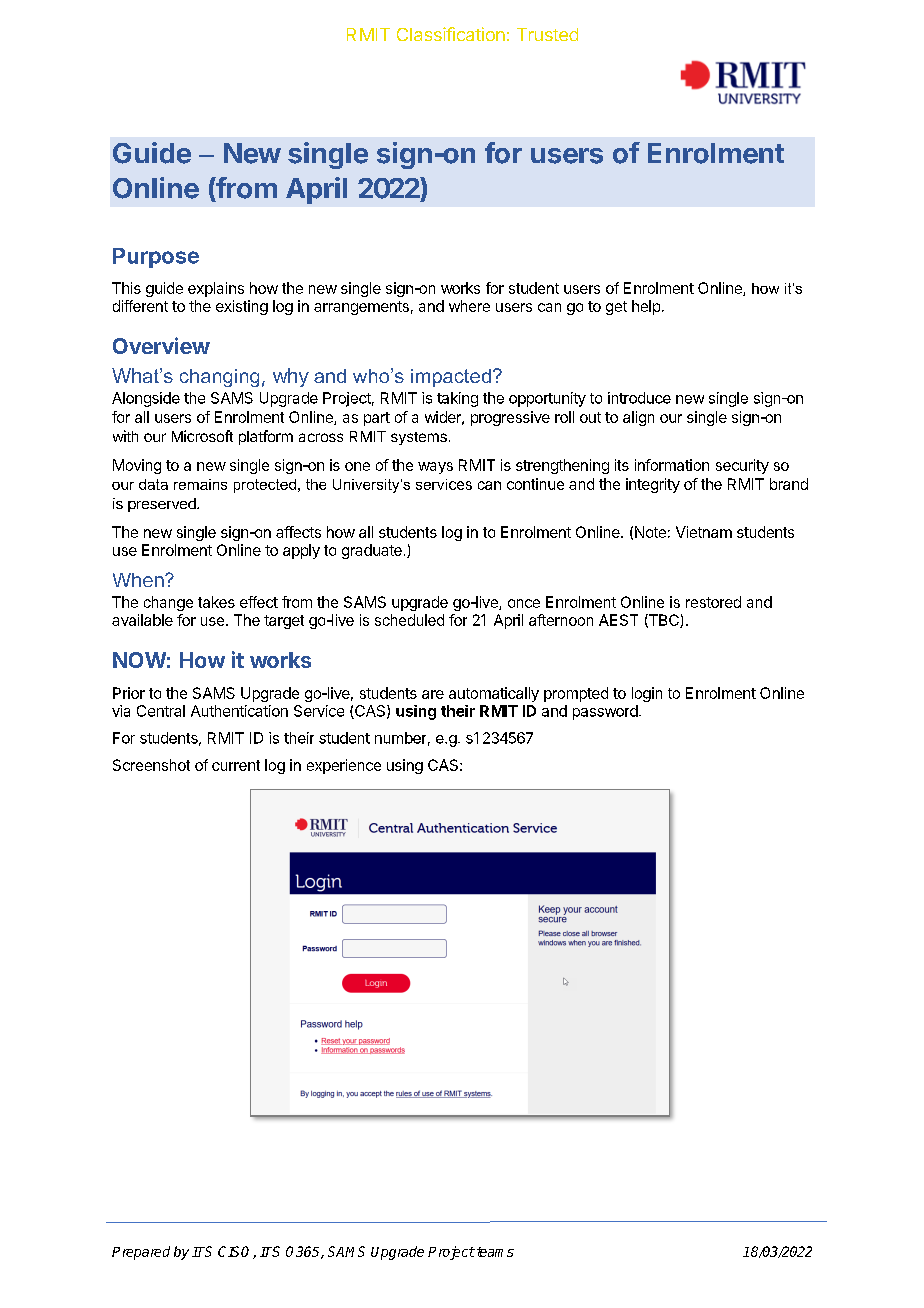  What do you see at coordinates (156, 258) in the document?
I see `Purpose` at bounding box center [156, 258].
